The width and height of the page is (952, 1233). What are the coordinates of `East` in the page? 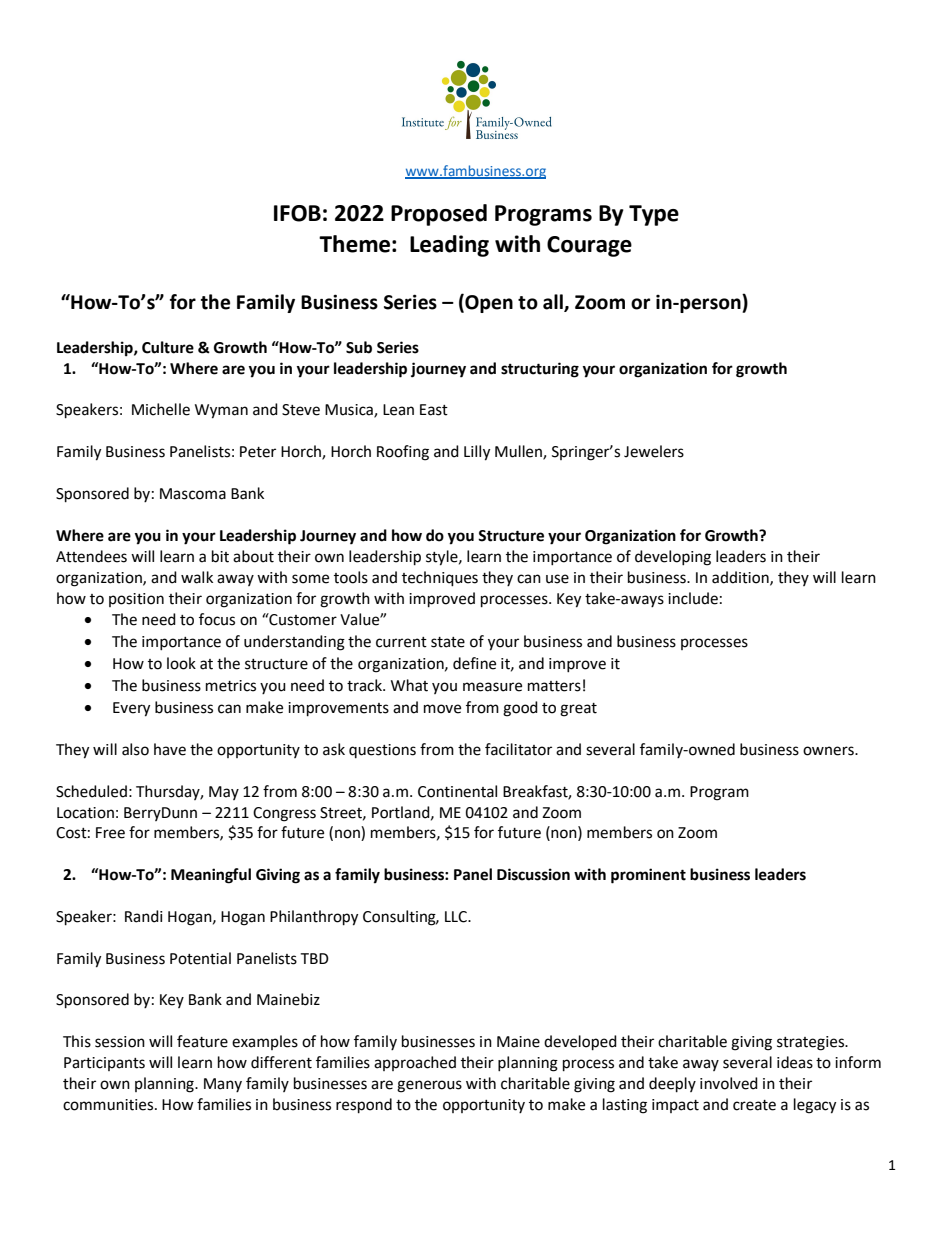 It's located at (434, 410).
